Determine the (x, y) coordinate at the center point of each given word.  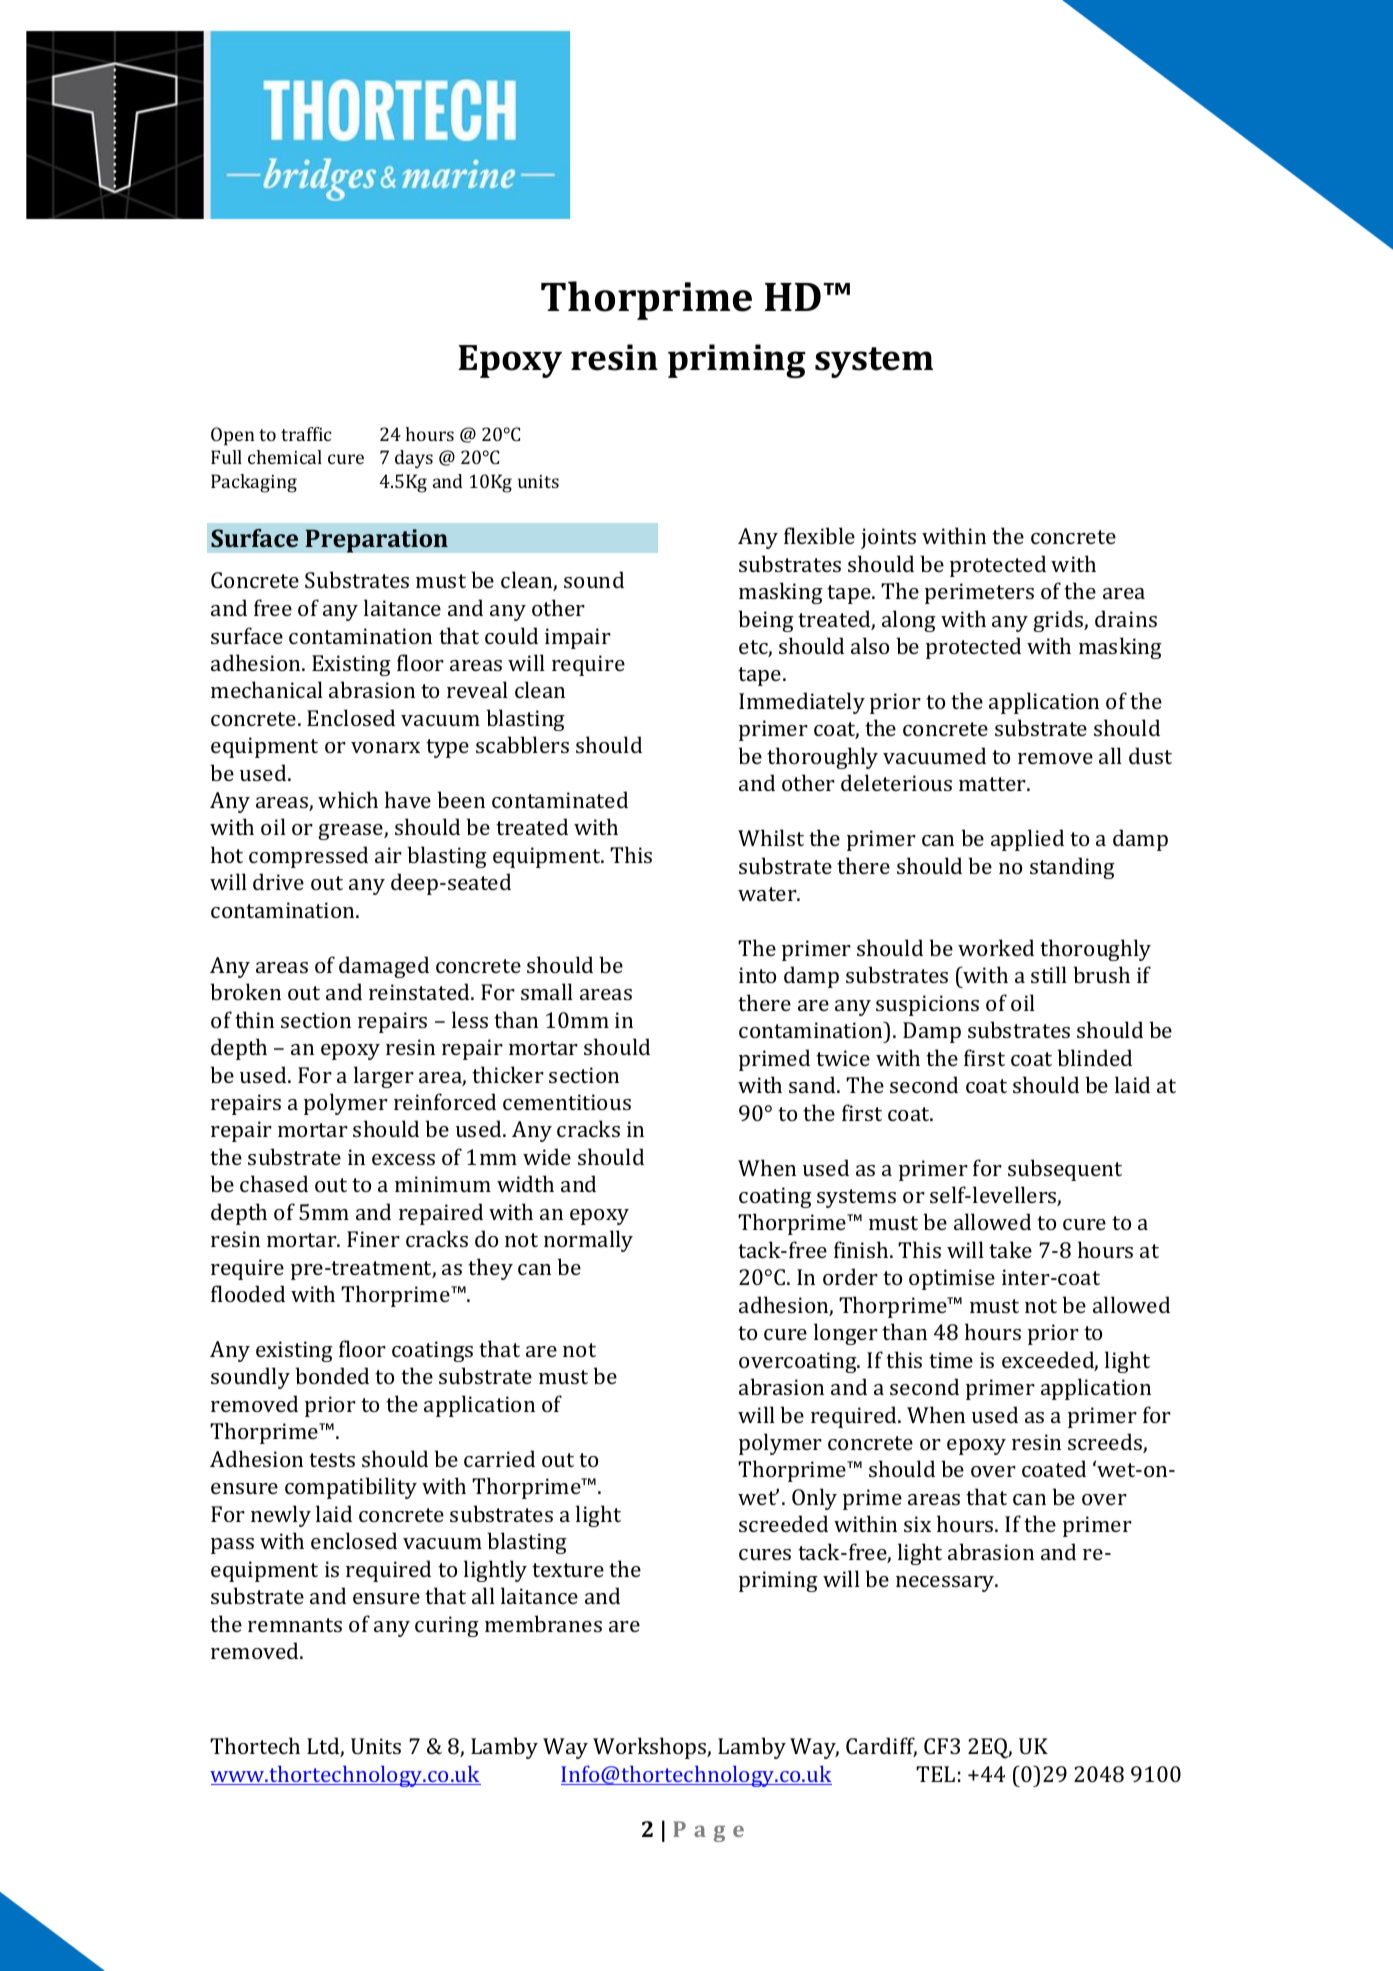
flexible (819, 535)
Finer (373, 1239)
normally (588, 1241)
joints (888, 538)
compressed (308, 857)
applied (1027, 840)
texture (568, 1570)
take (1010, 1249)
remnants (295, 1625)
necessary (946, 1584)
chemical (285, 457)
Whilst (771, 837)
